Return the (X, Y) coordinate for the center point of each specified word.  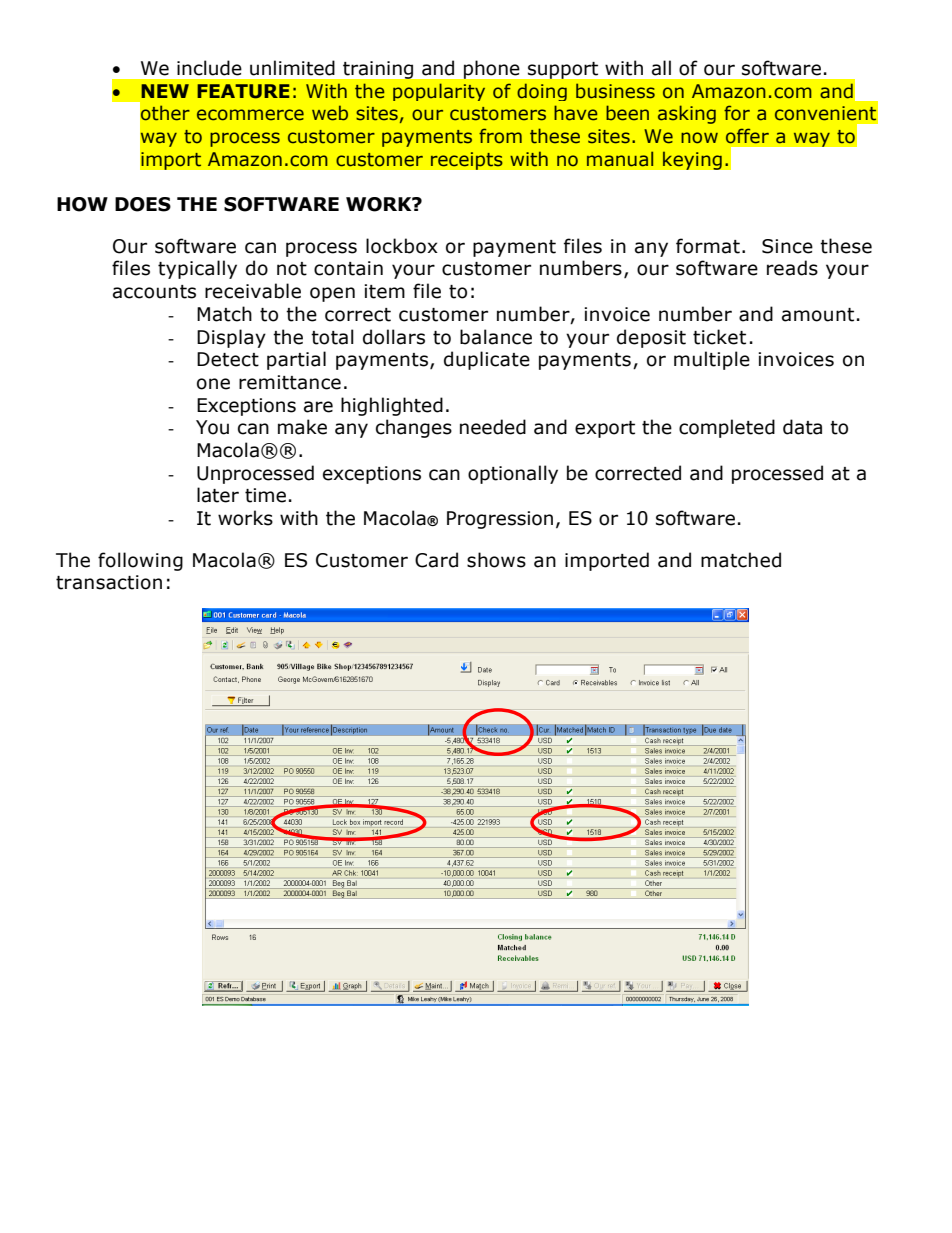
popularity (439, 92)
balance (496, 337)
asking (687, 114)
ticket (719, 337)
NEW (165, 91)
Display (231, 338)
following (140, 561)
